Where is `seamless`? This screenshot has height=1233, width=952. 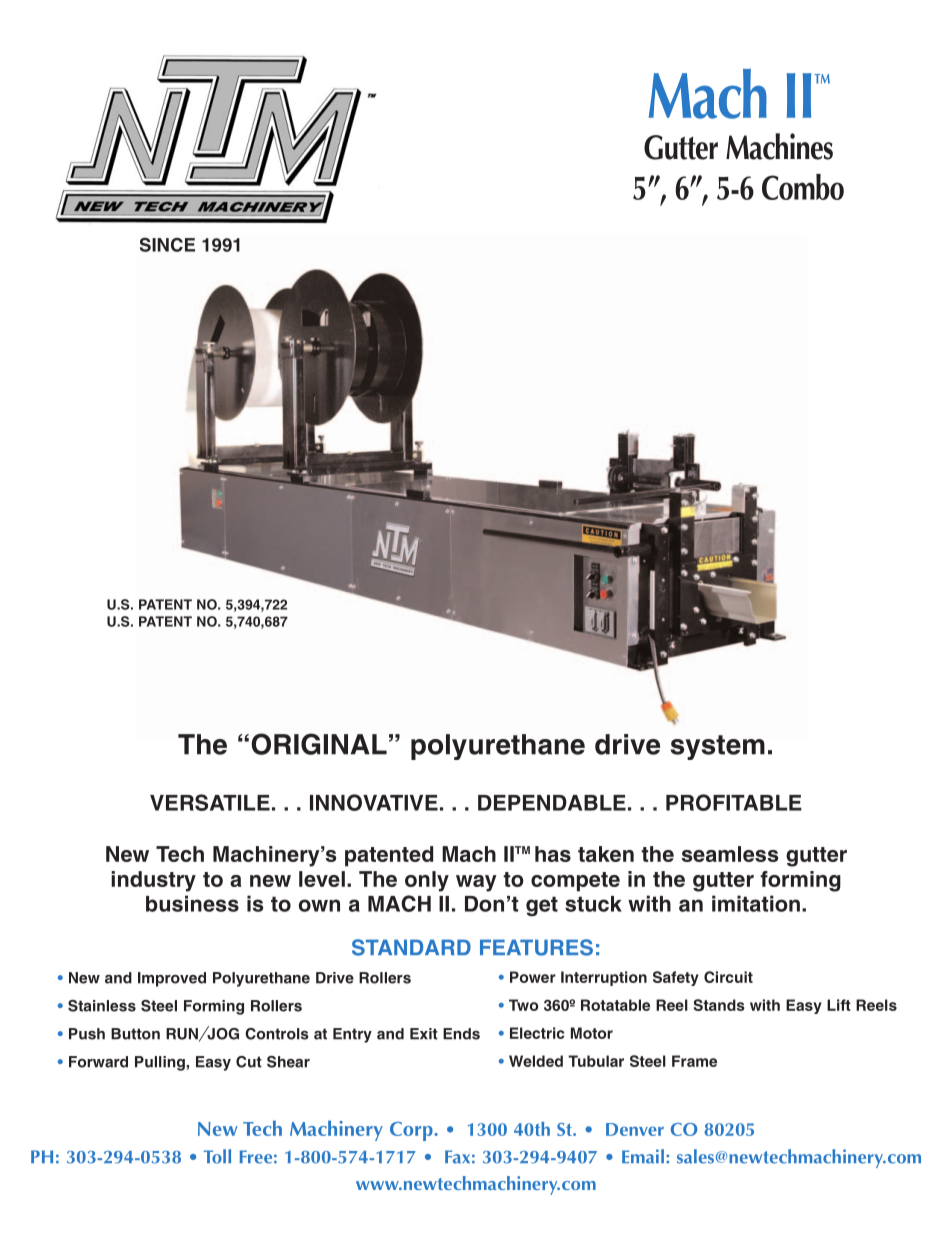 seamless is located at coordinates (729, 854).
